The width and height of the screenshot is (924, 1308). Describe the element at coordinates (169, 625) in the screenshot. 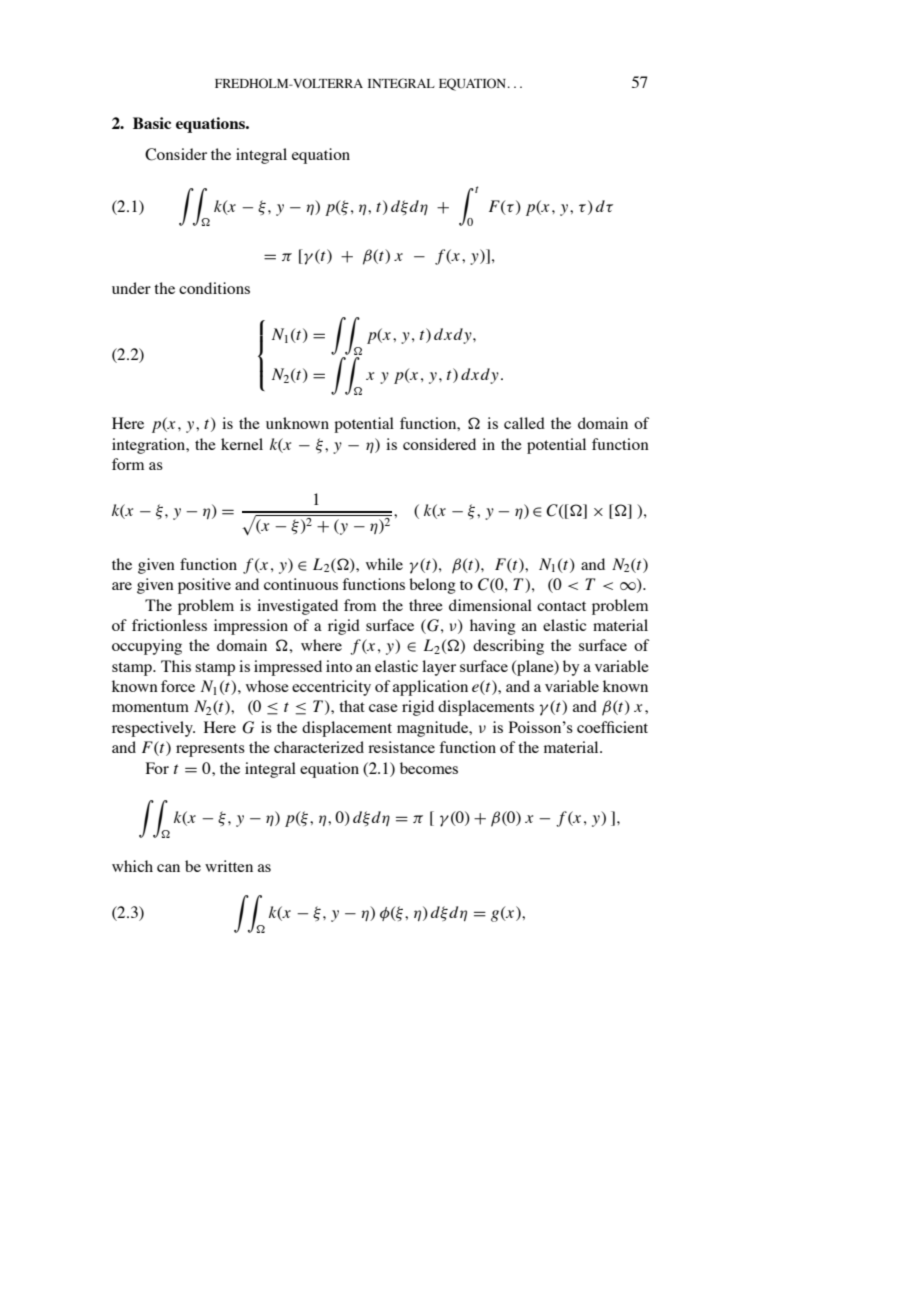

I see `frictionless` at that location.
